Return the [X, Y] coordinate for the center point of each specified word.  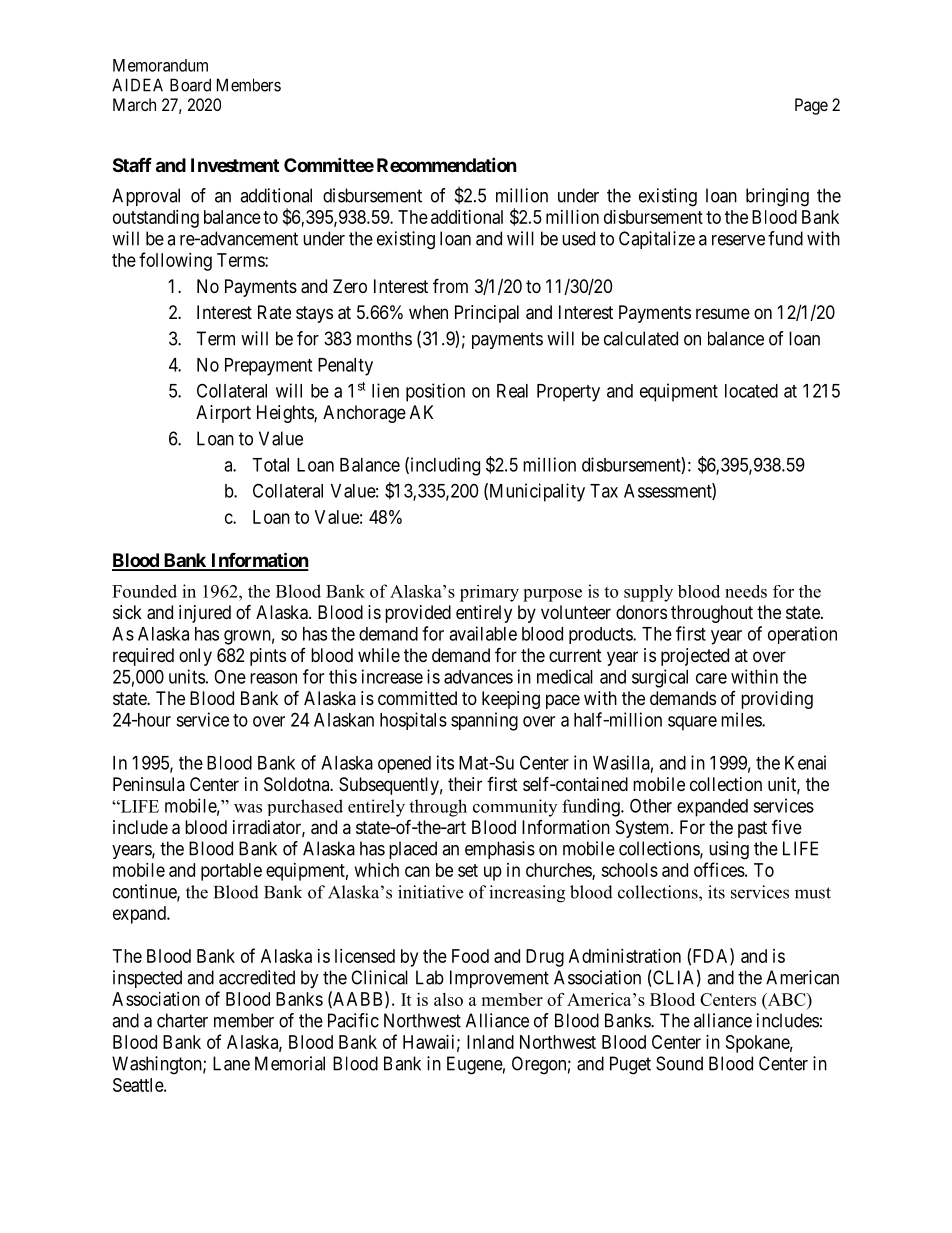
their [465, 784]
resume [723, 313]
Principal [487, 314]
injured [205, 614]
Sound [679, 1063]
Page [811, 106]
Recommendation [447, 164]
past [752, 829]
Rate [274, 312]
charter [182, 1020]
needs [746, 591]
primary [489, 593]
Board [190, 85]
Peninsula [149, 784]
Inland [490, 1042]
